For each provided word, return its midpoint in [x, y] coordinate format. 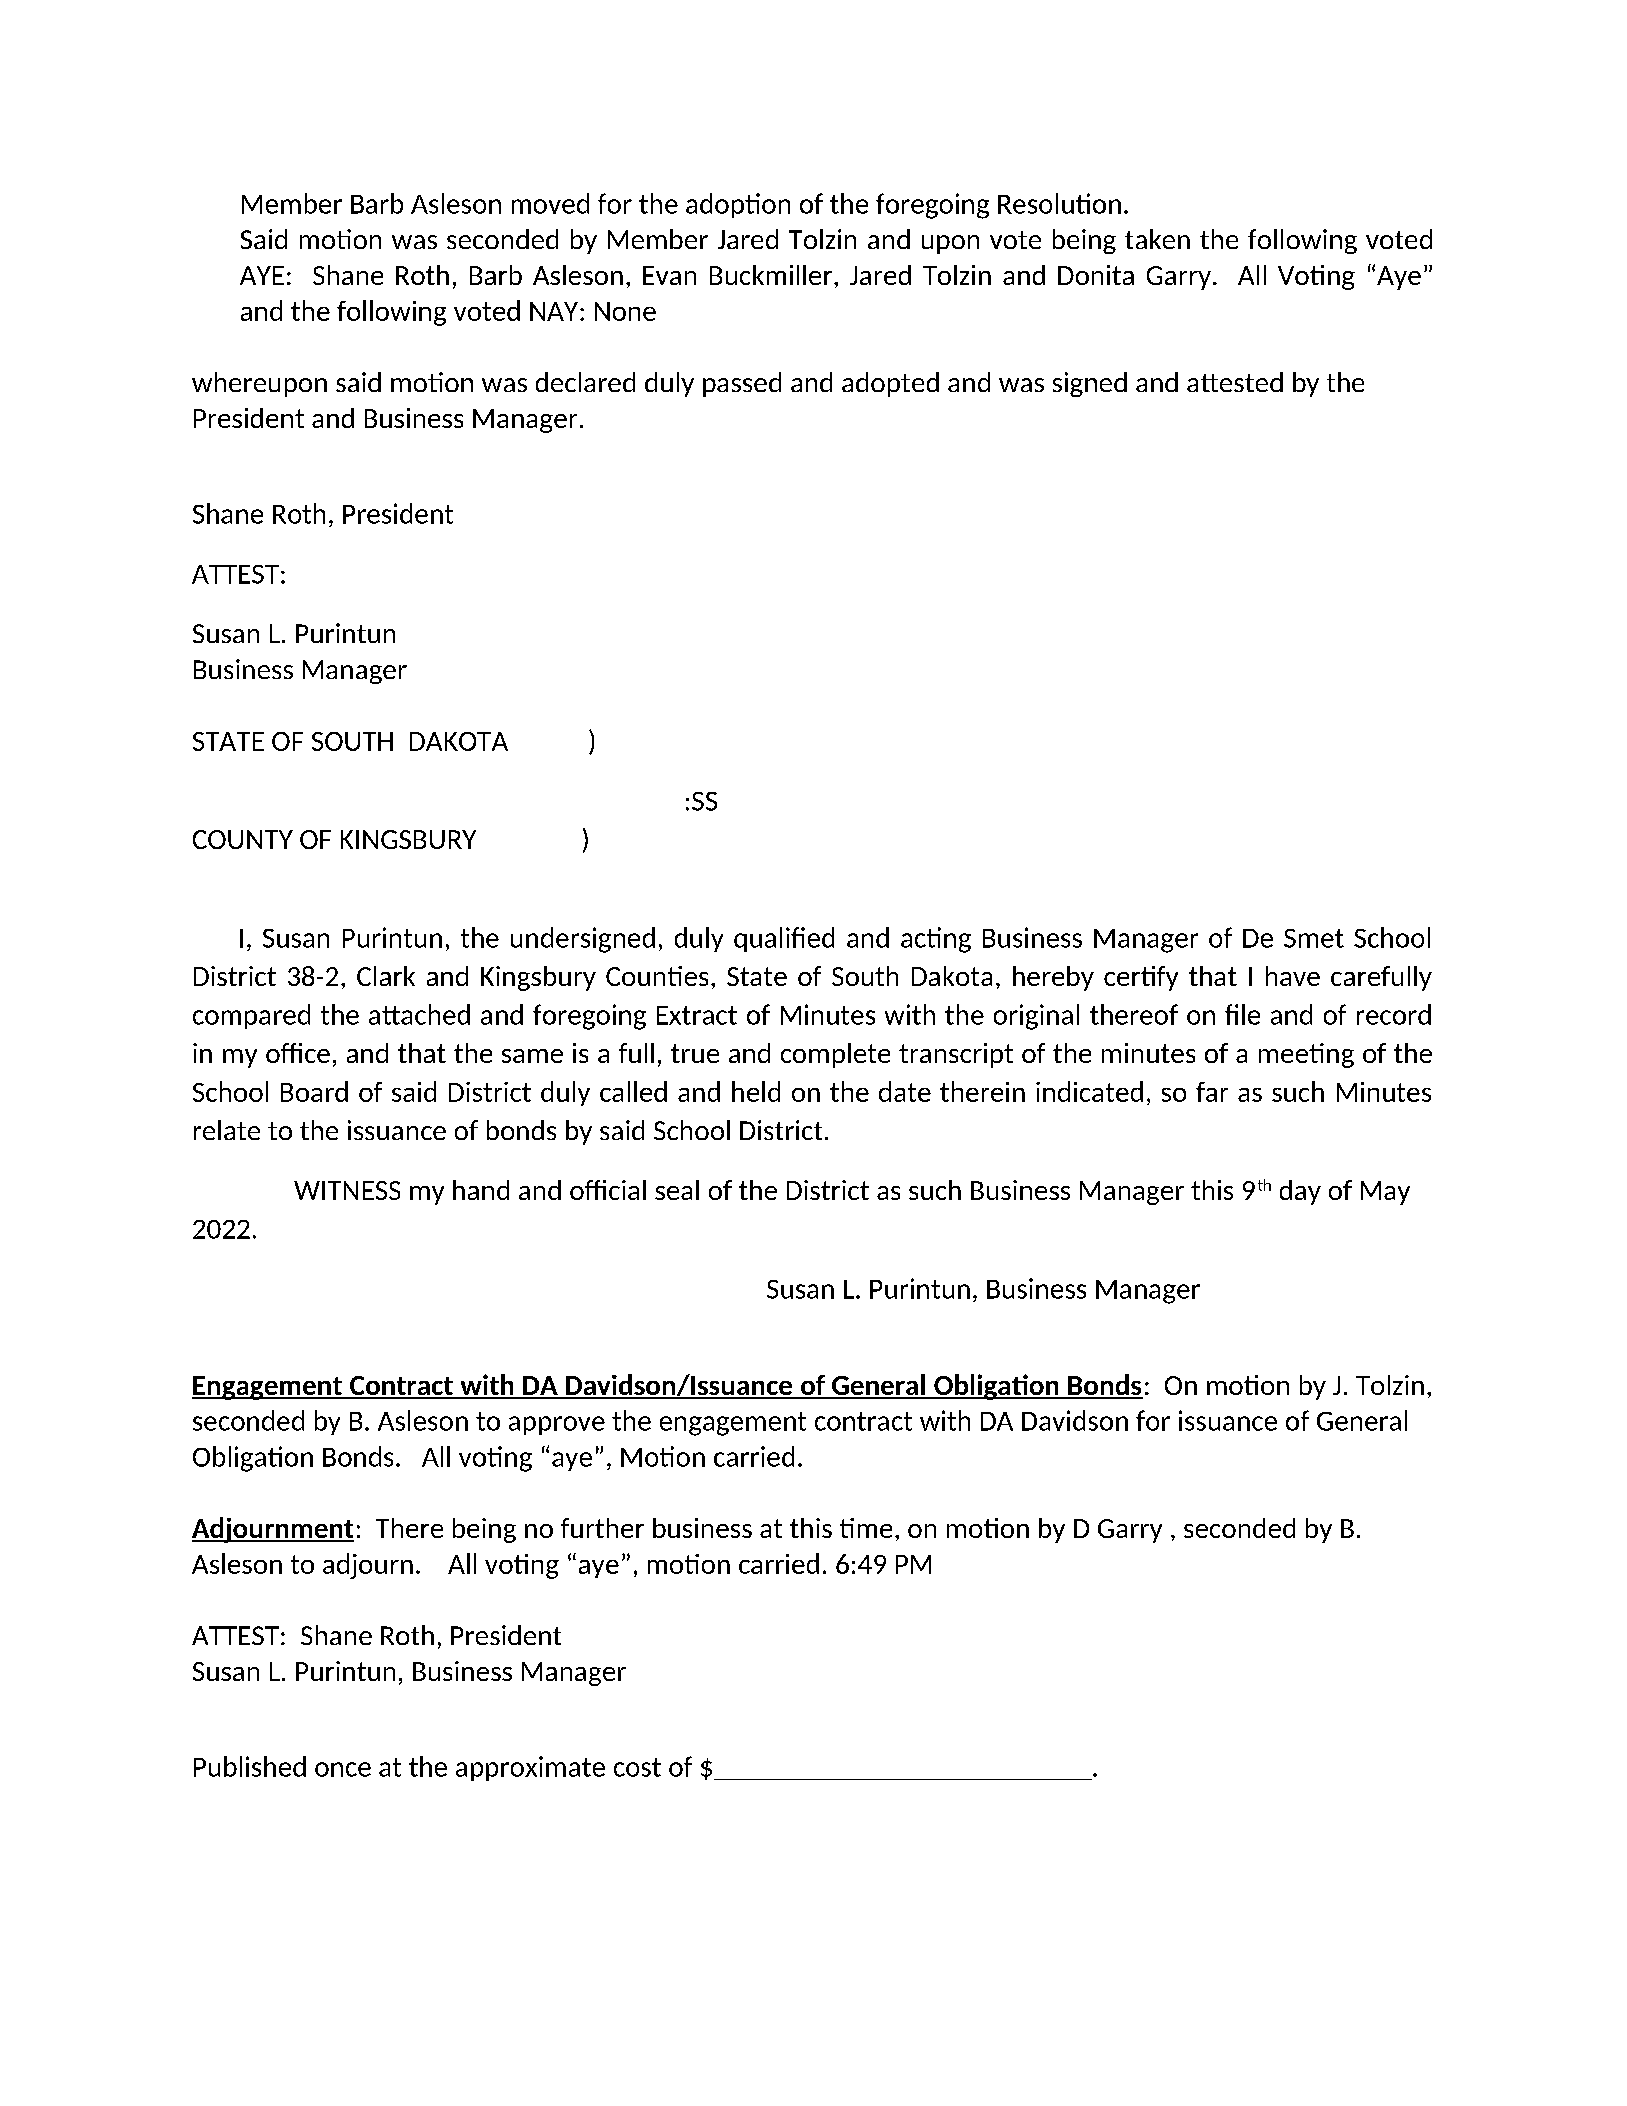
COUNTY [243, 839]
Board [314, 1091]
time [866, 1528]
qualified [784, 939]
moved [550, 203]
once [343, 1769]
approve [557, 1425]
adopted [890, 384]
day [1300, 1192]
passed [742, 384]
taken [1157, 239]
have [1293, 976]
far [1212, 1092]
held [756, 1091]
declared [585, 382]
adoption [738, 205]
